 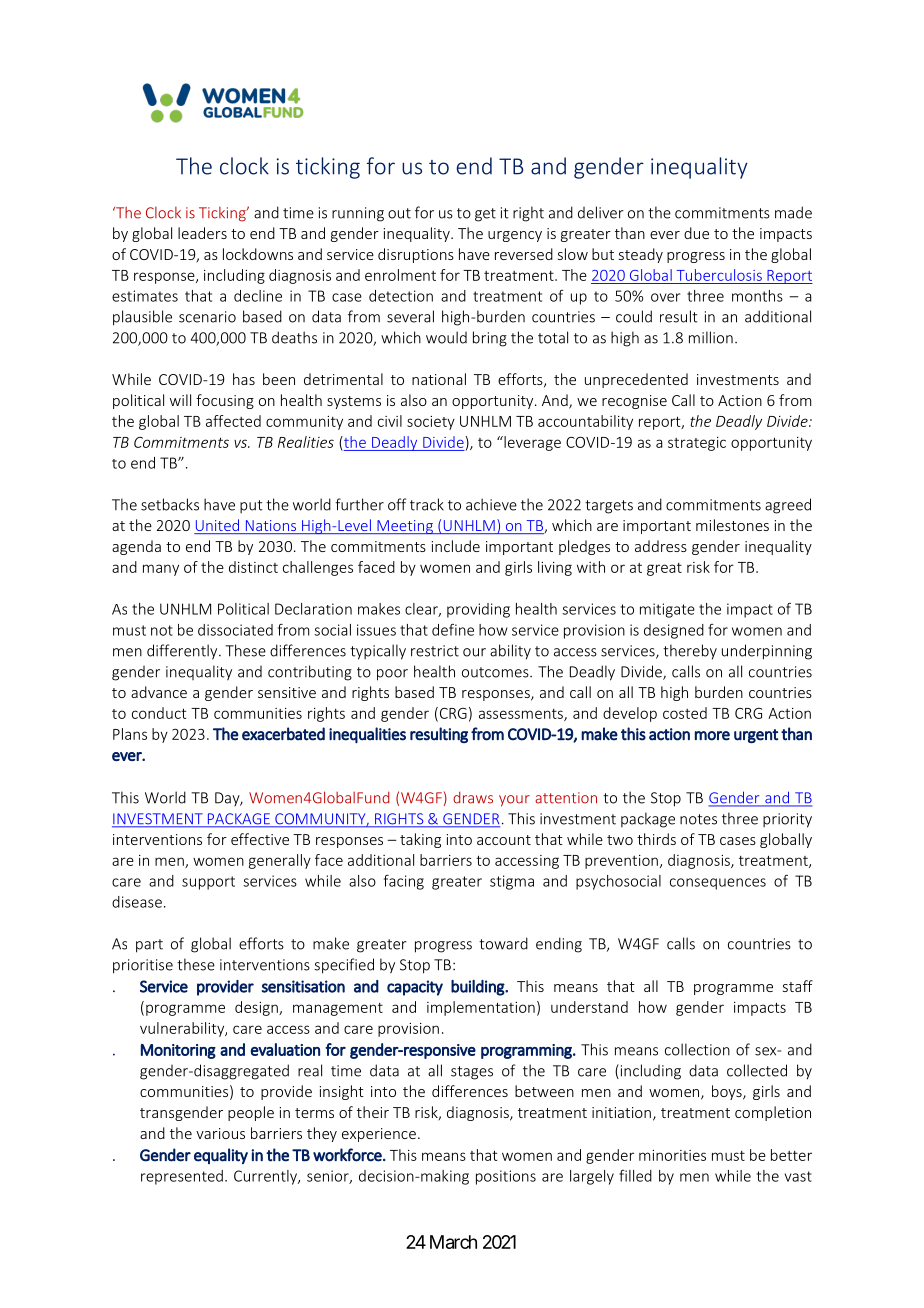 I want to click on represented, so click(x=182, y=1177).
